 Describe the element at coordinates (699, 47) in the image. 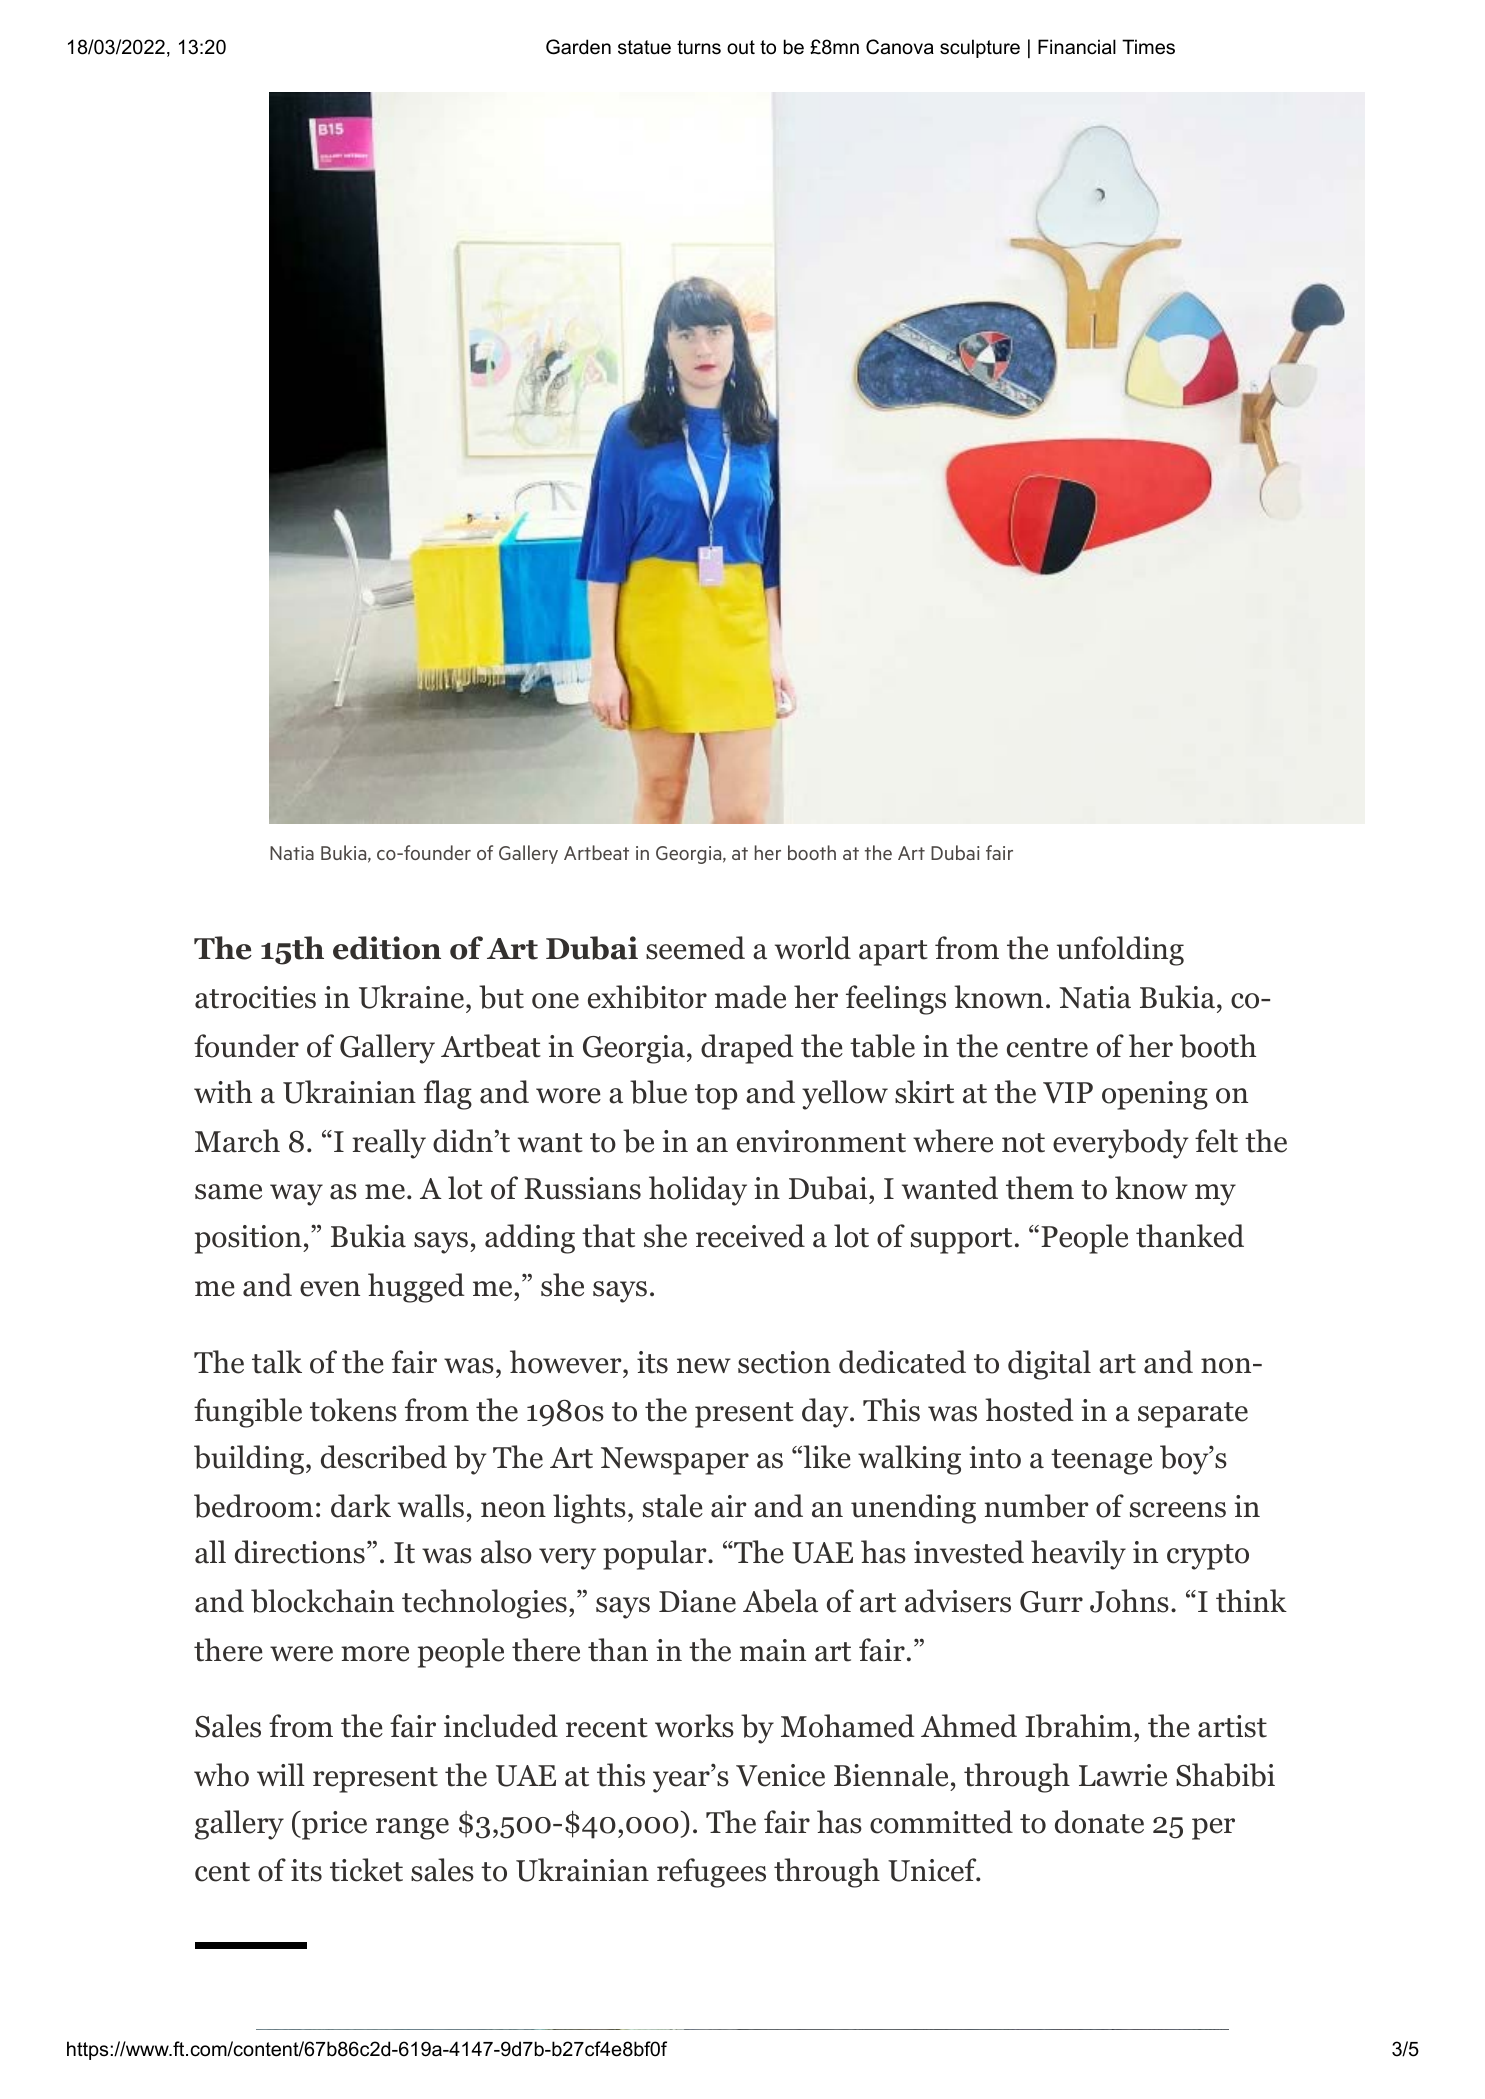

I see `turns` at that location.
